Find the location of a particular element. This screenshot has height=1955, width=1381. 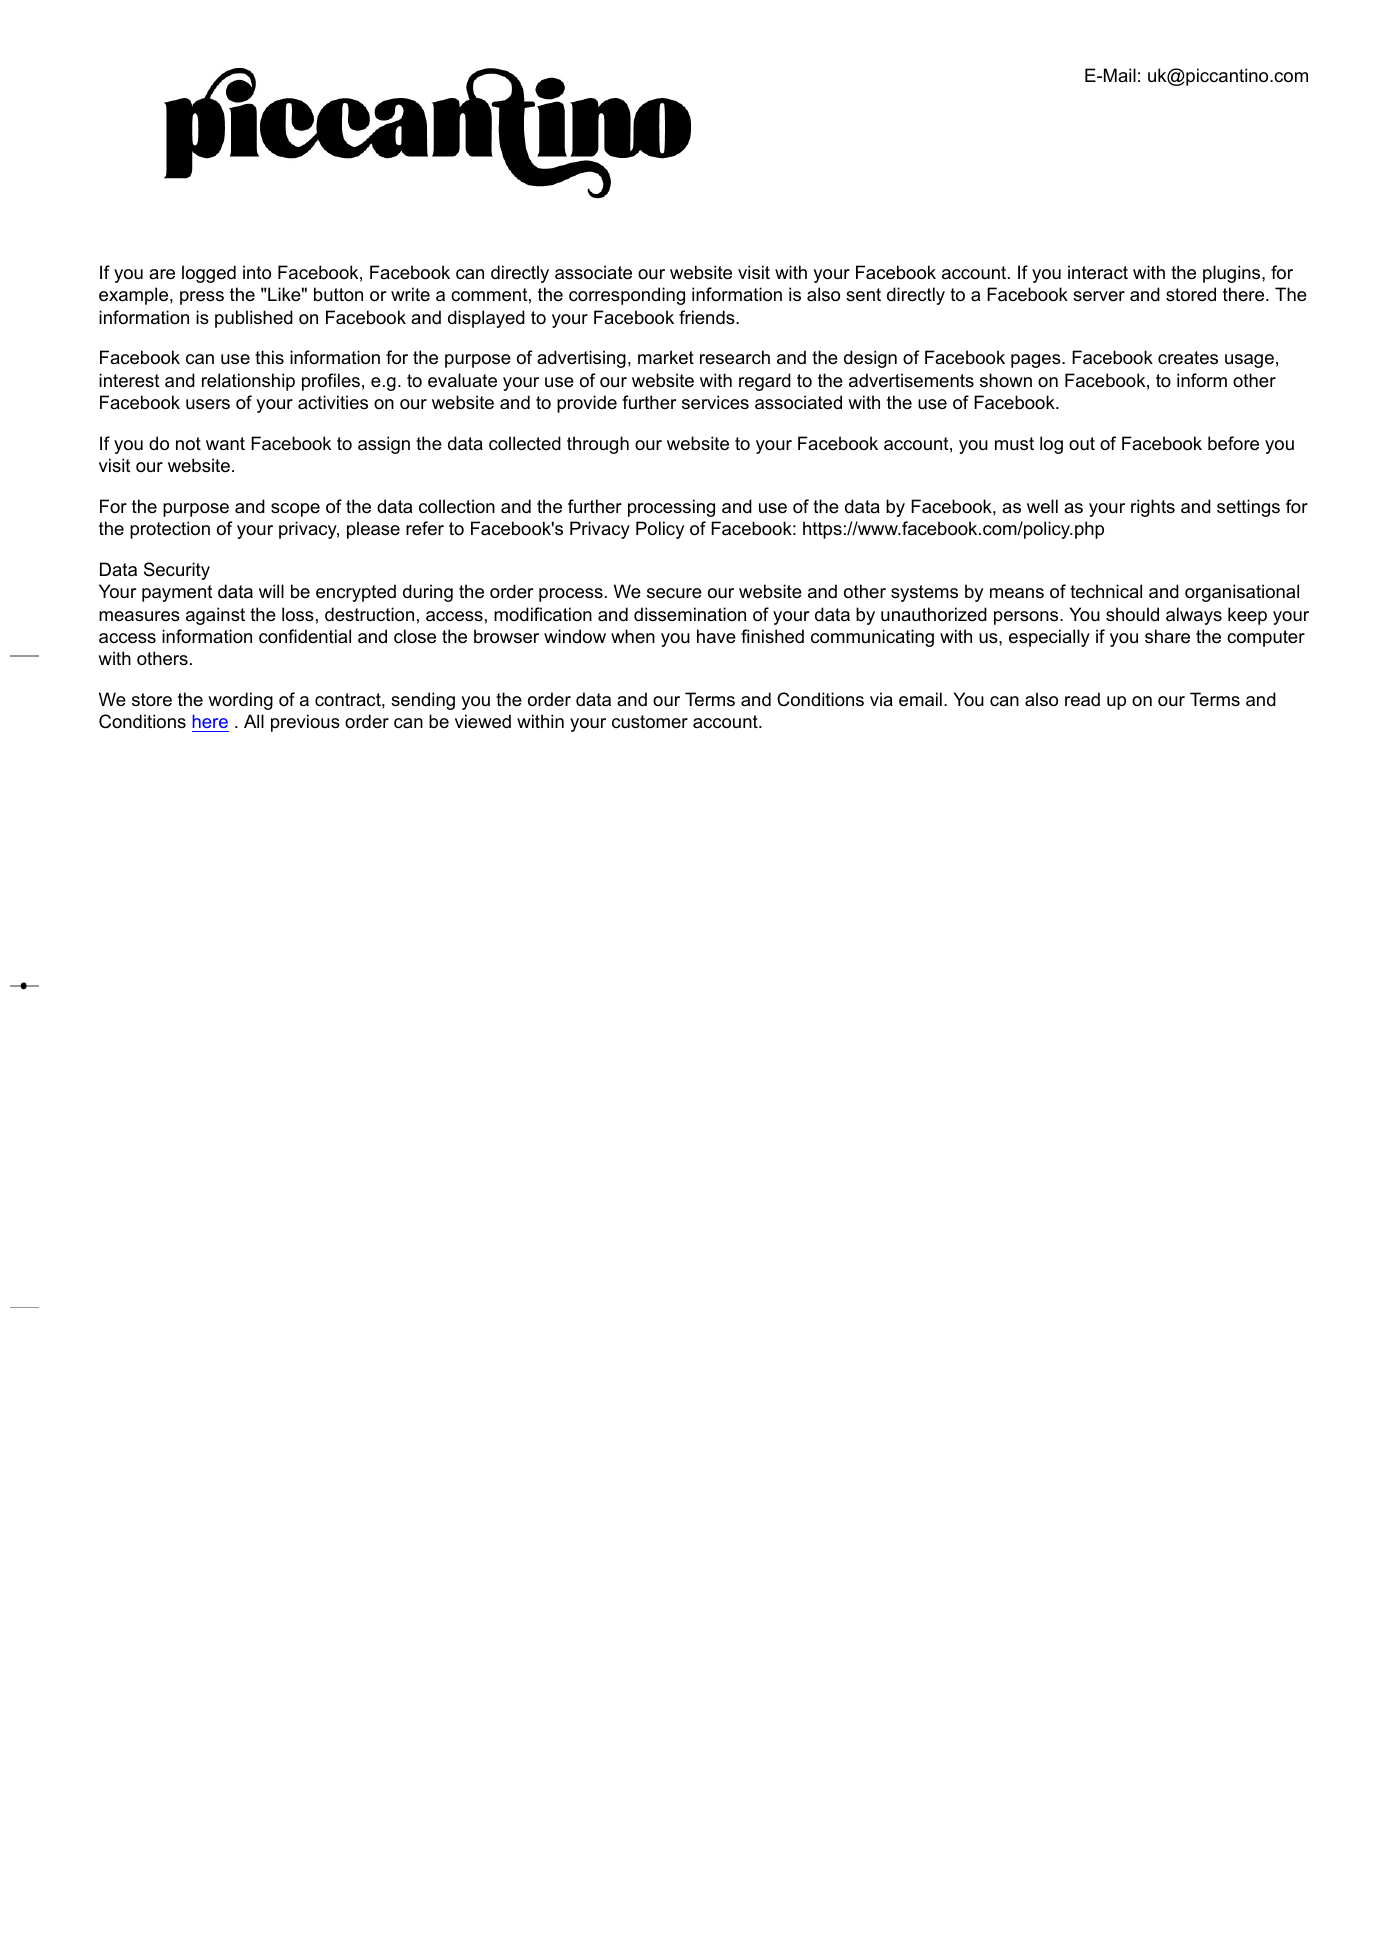

server is located at coordinates (1099, 296).
